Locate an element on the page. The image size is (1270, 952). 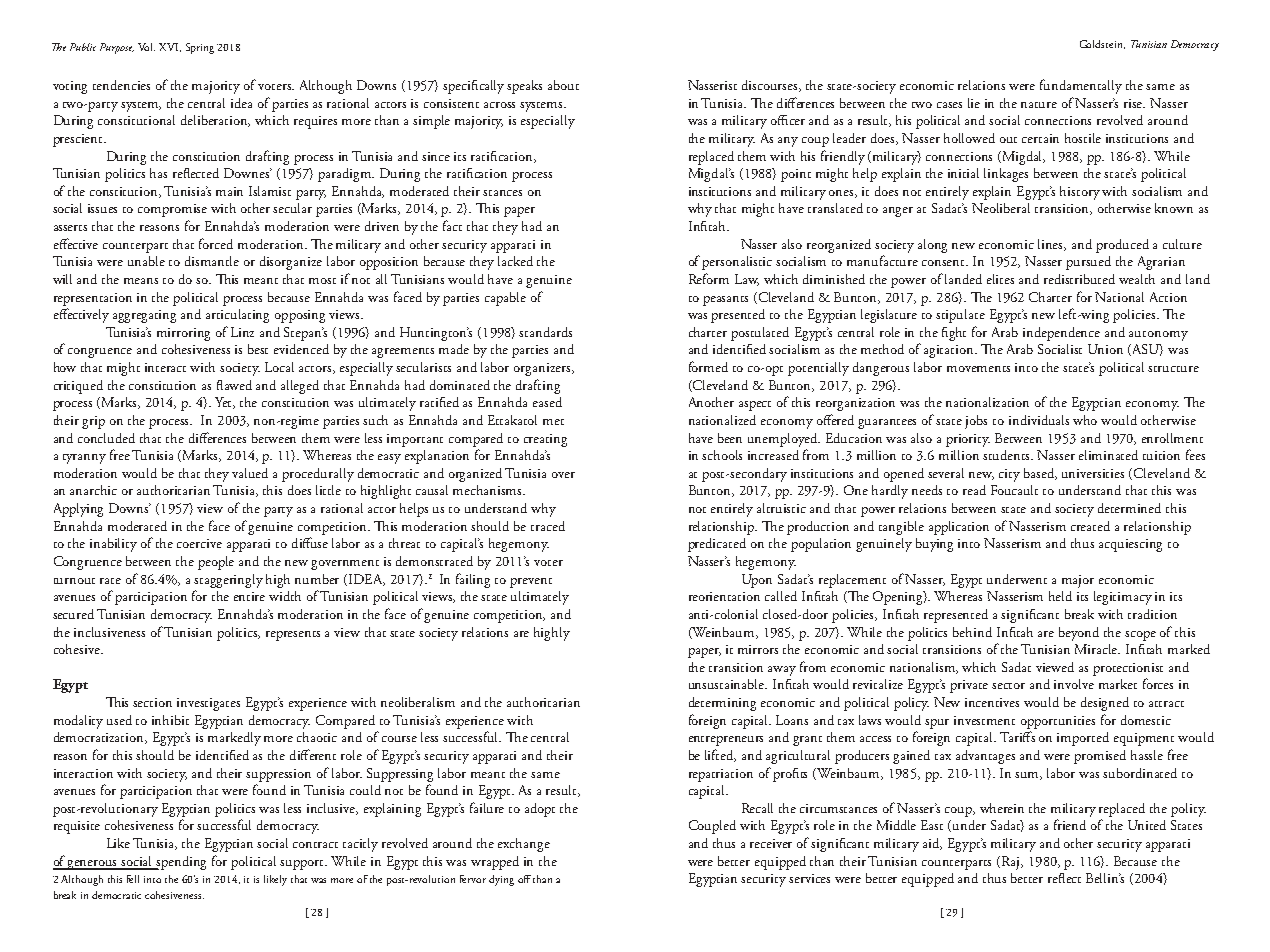
Reform is located at coordinates (709, 278).
